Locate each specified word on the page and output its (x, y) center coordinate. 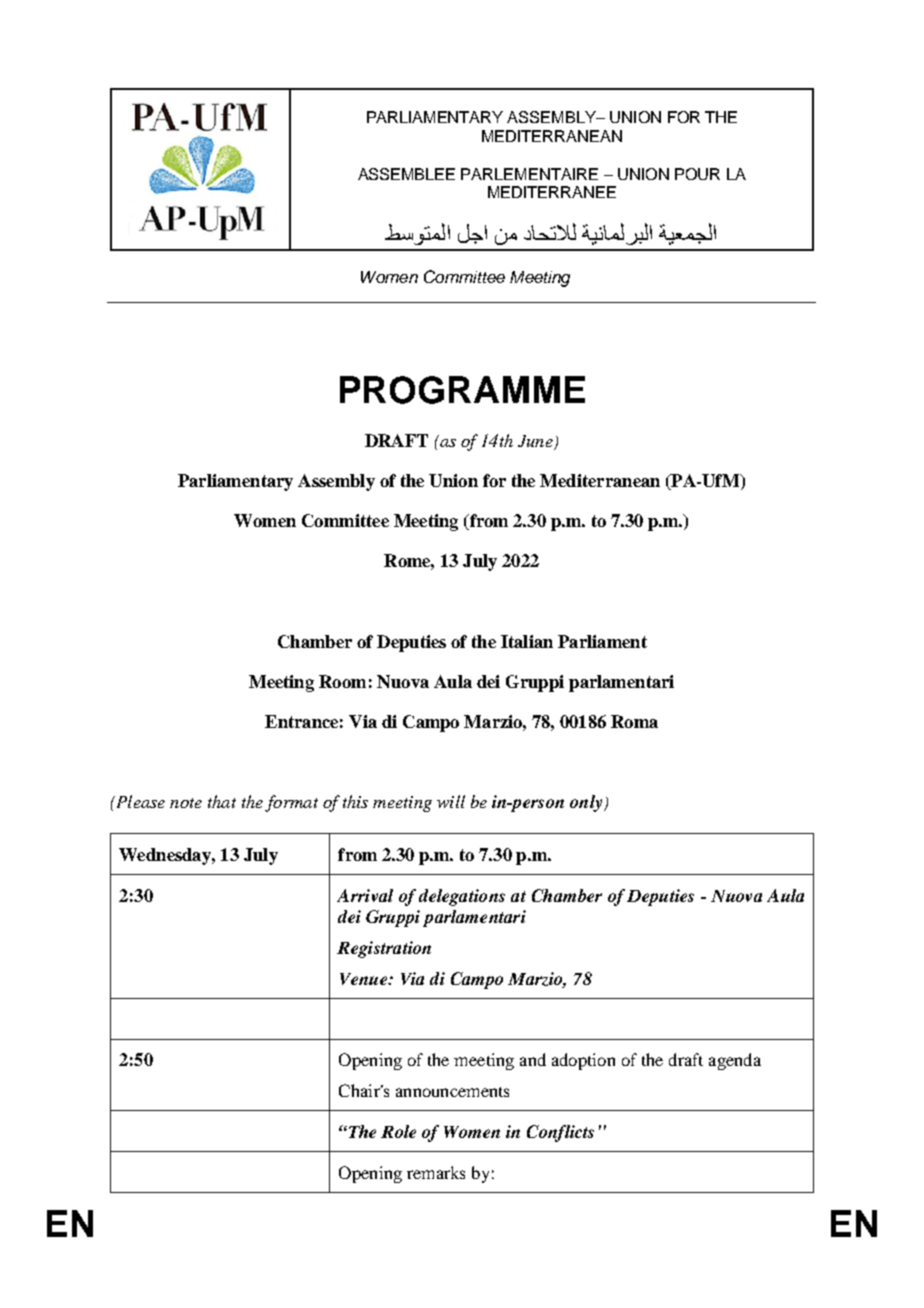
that (222, 801)
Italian (527, 641)
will (451, 801)
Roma (634, 721)
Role (398, 1131)
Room (342, 681)
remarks (436, 1172)
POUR (697, 174)
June (536, 442)
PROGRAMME (462, 390)
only (587, 803)
